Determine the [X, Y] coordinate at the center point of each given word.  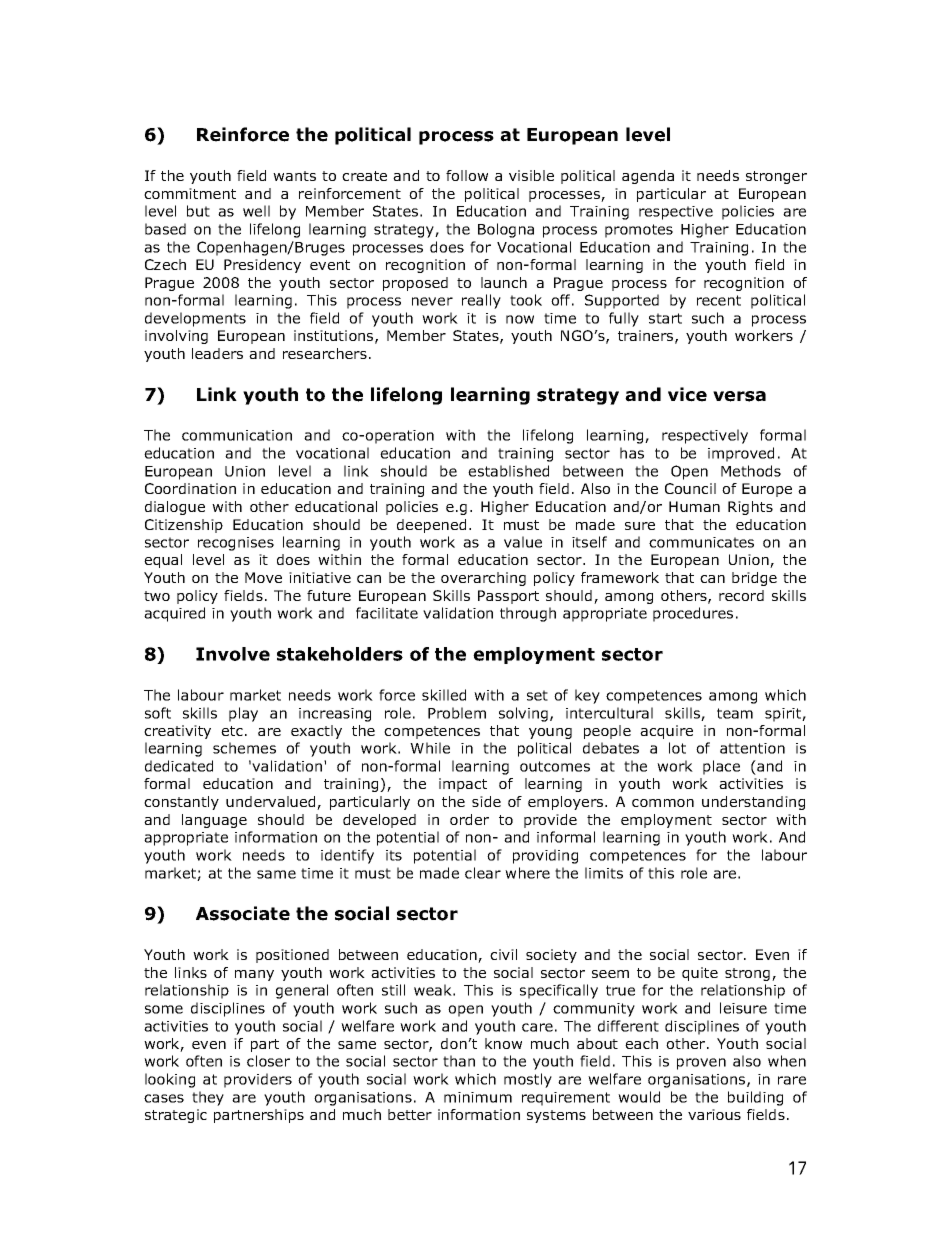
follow [467, 175]
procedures [693, 614]
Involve [233, 654]
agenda [648, 177]
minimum [478, 1097]
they [208, 1098]
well [256, 211]
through [528, 614]
